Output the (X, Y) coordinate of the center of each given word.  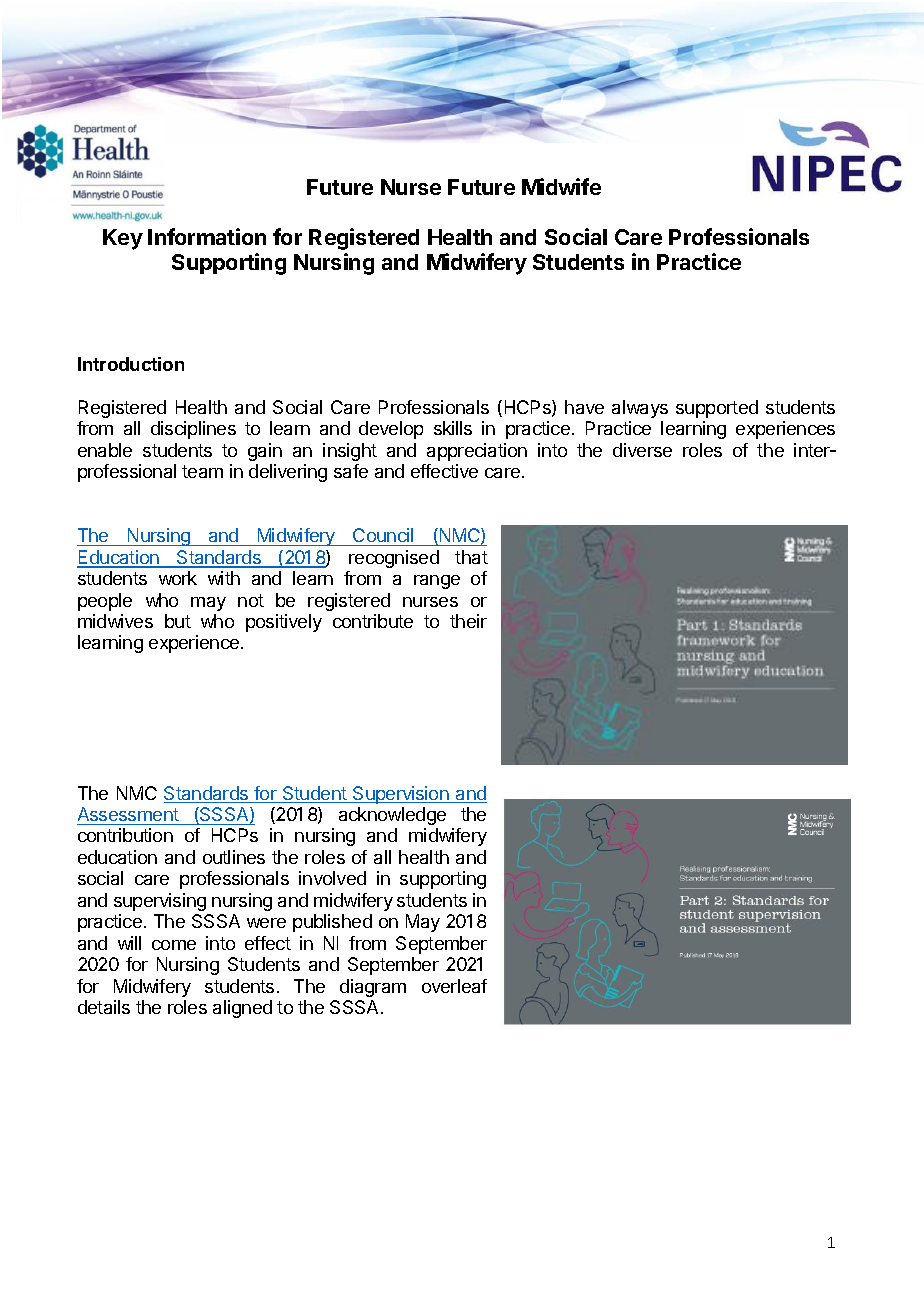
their (468, 621)
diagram (373, 988)
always (640, 409)
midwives (115, 621)
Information (207, 236)
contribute (373, 621)
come (174, 945)
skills (453, 428)
